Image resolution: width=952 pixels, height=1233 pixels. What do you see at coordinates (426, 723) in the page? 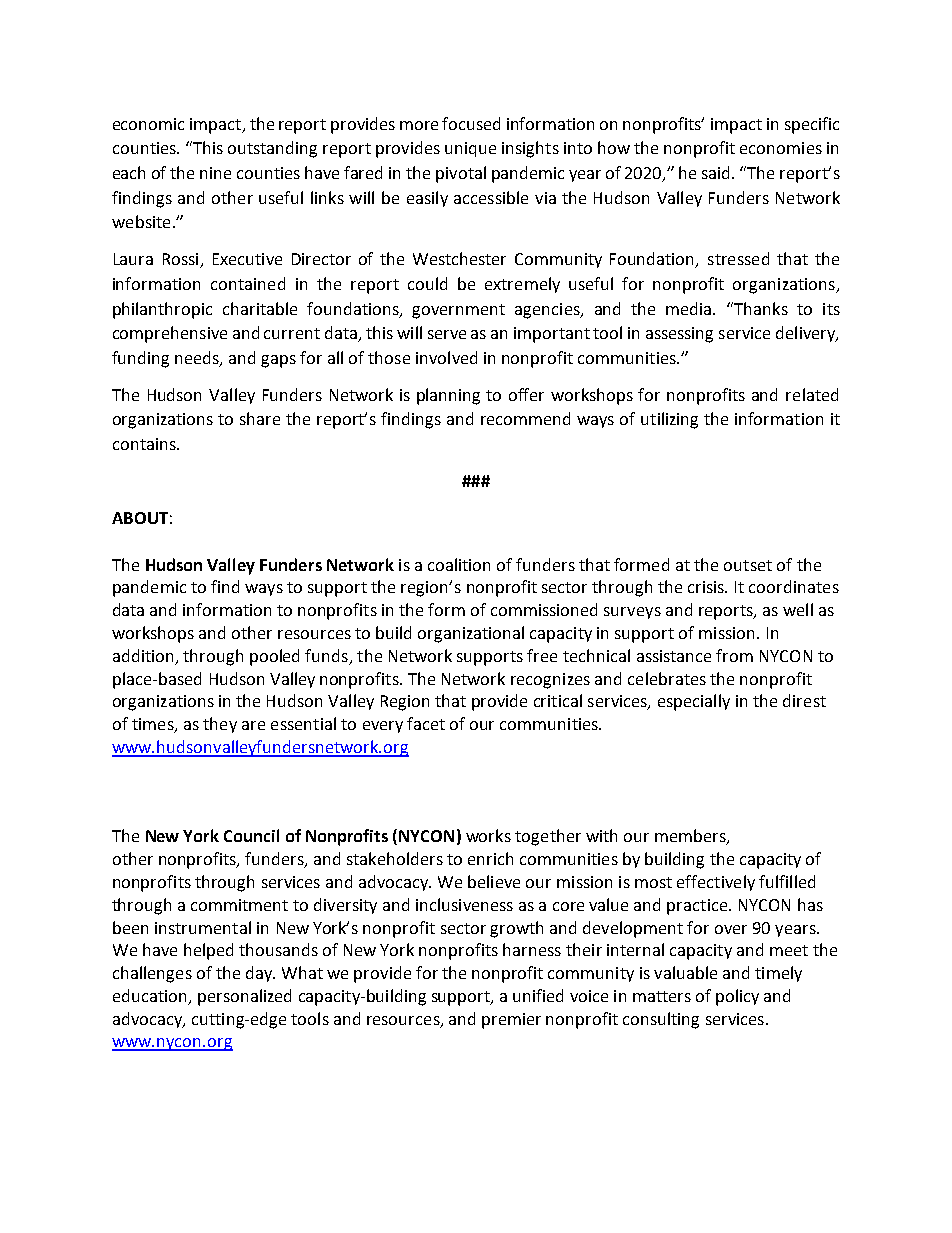
I see `facet` at bounding box center [426, 723].
